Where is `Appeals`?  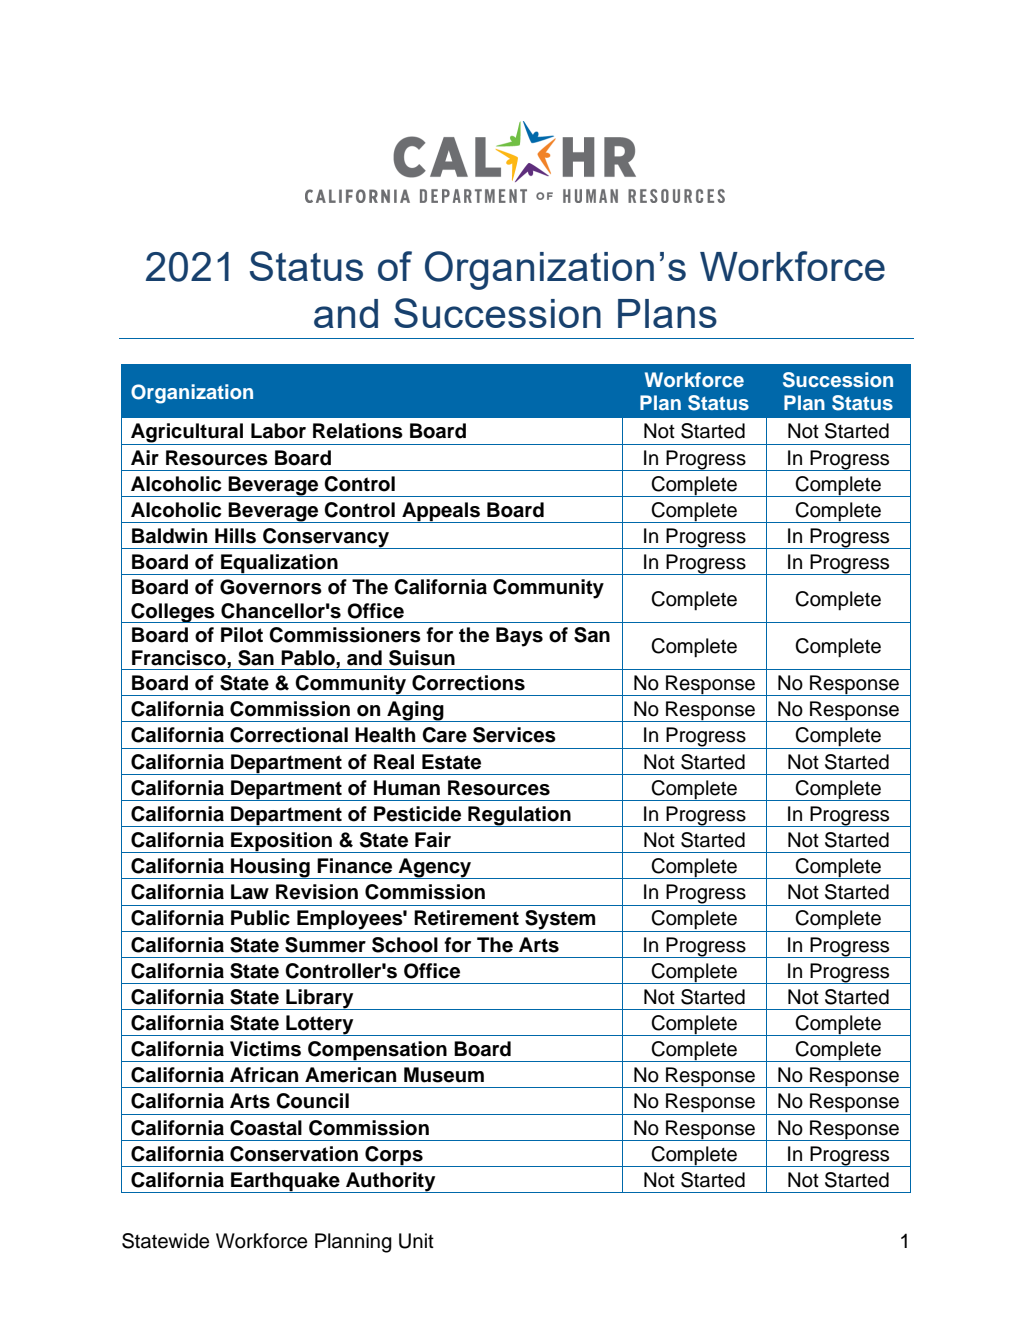 Appeals is located at coordinates (441, 512).
